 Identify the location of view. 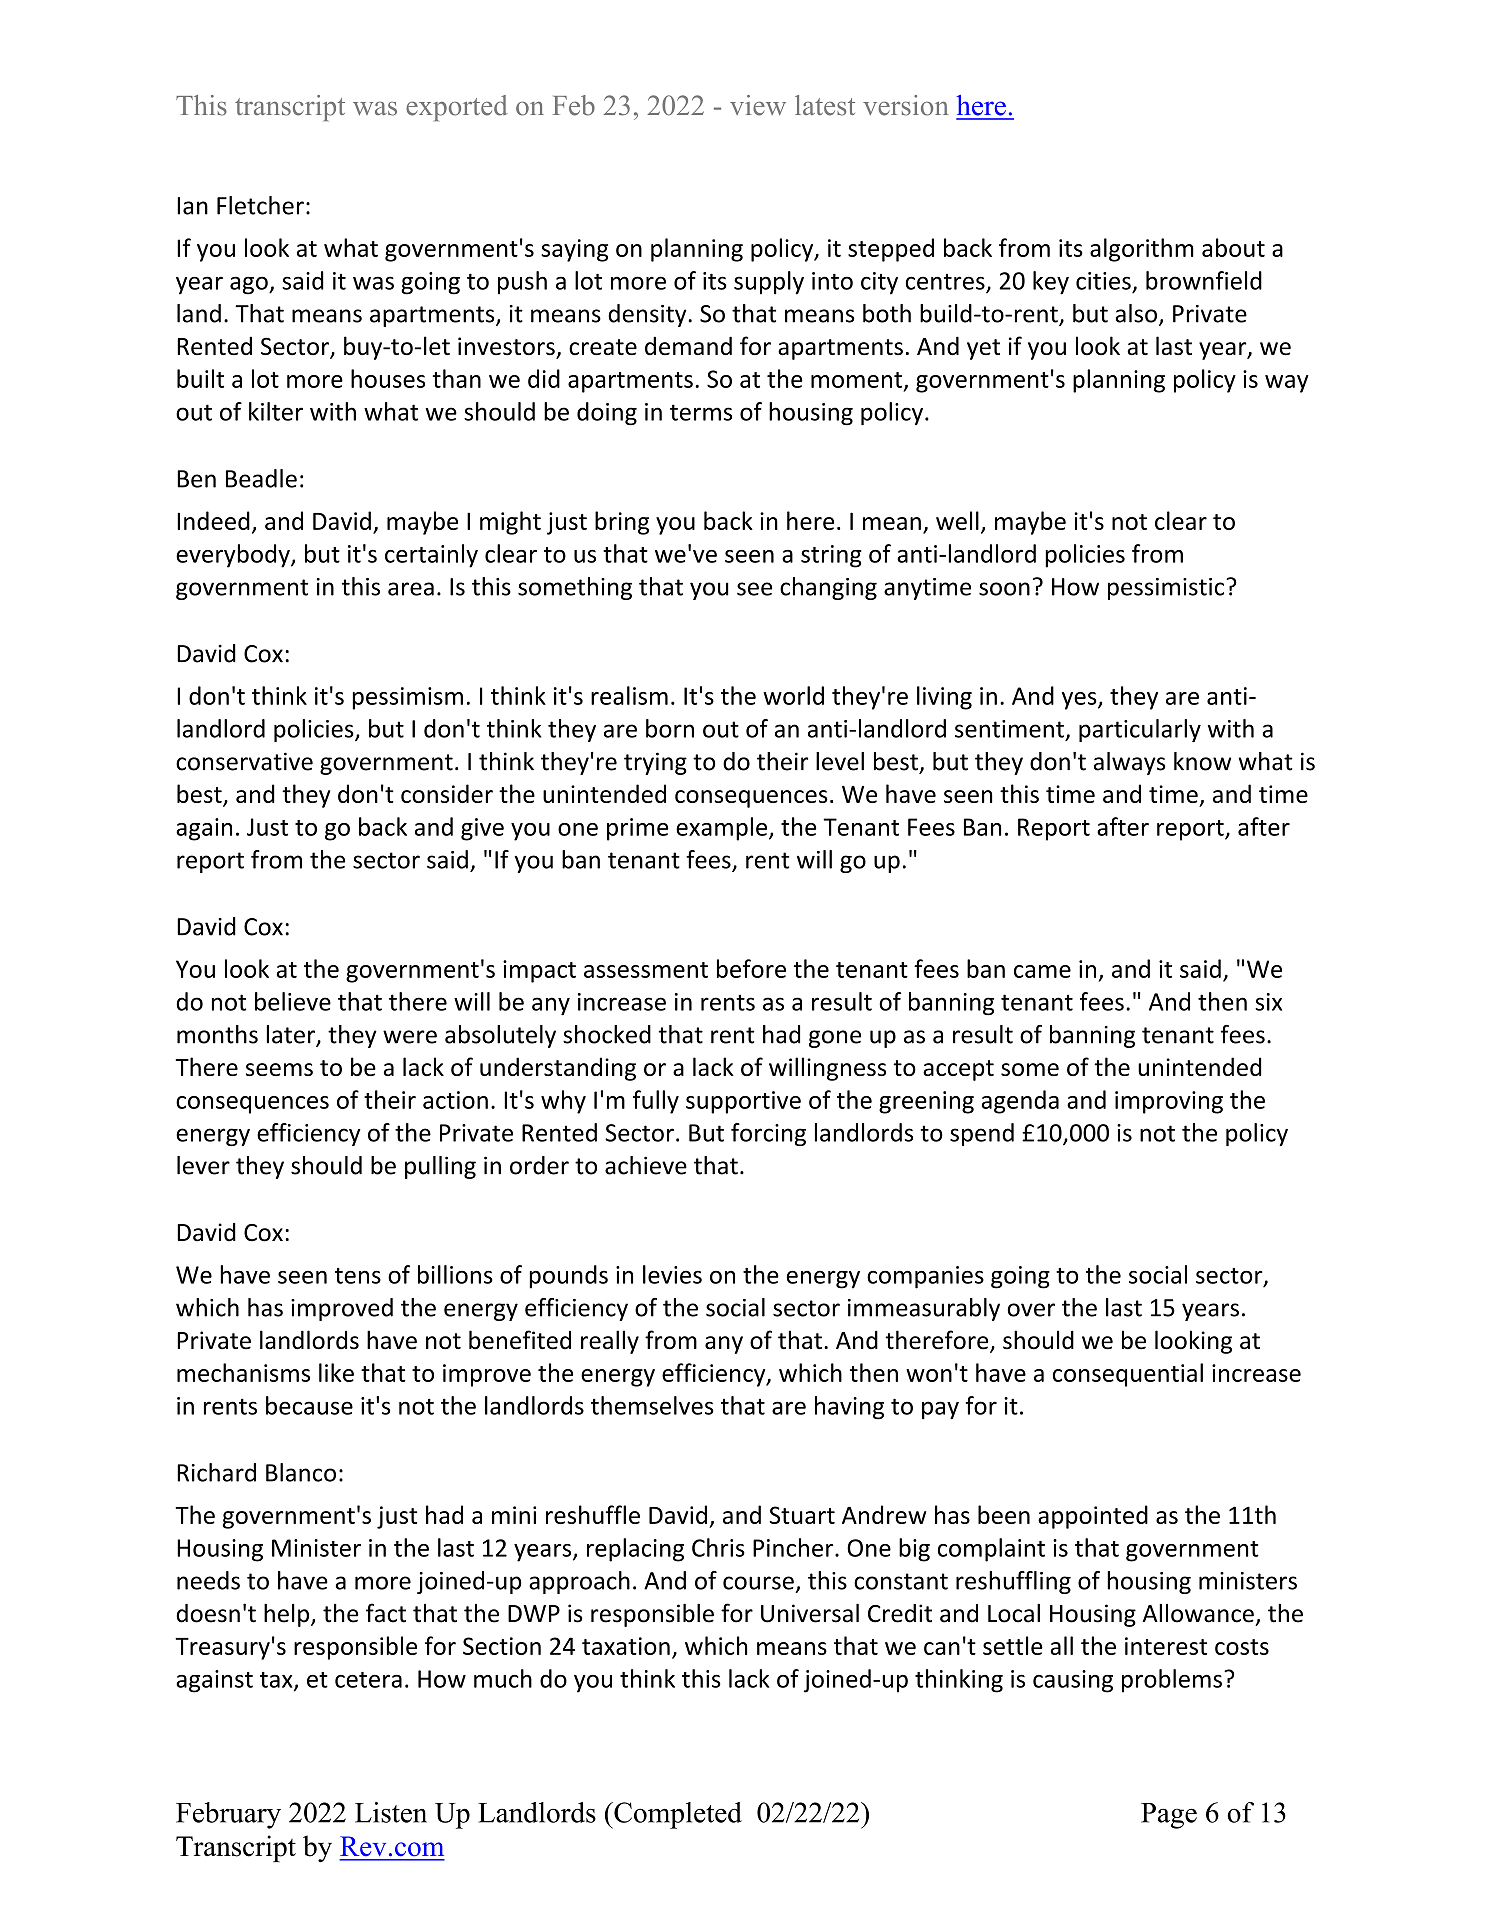
(758, 105).
